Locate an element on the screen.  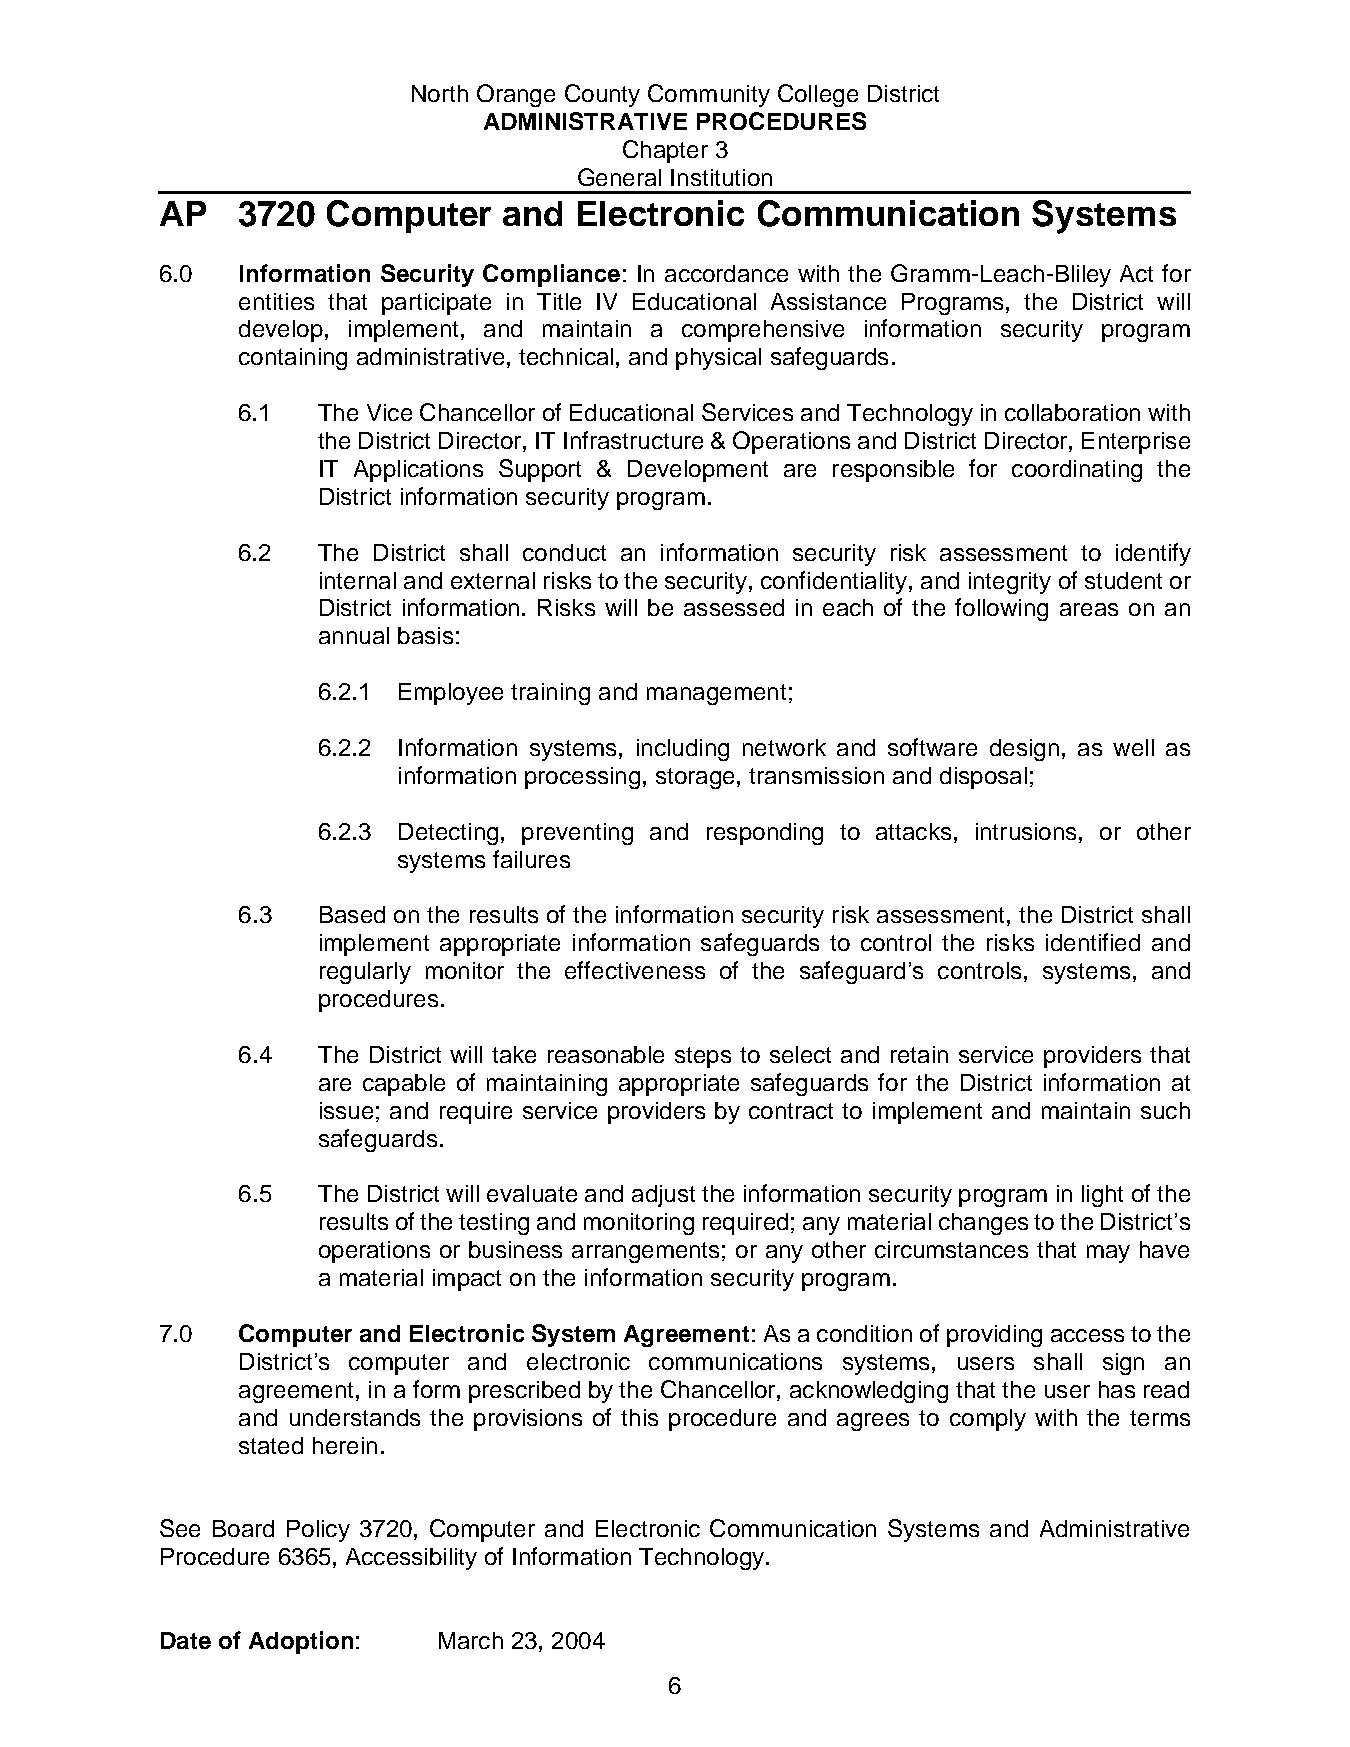
responding is located at coordinates (765, 834).
